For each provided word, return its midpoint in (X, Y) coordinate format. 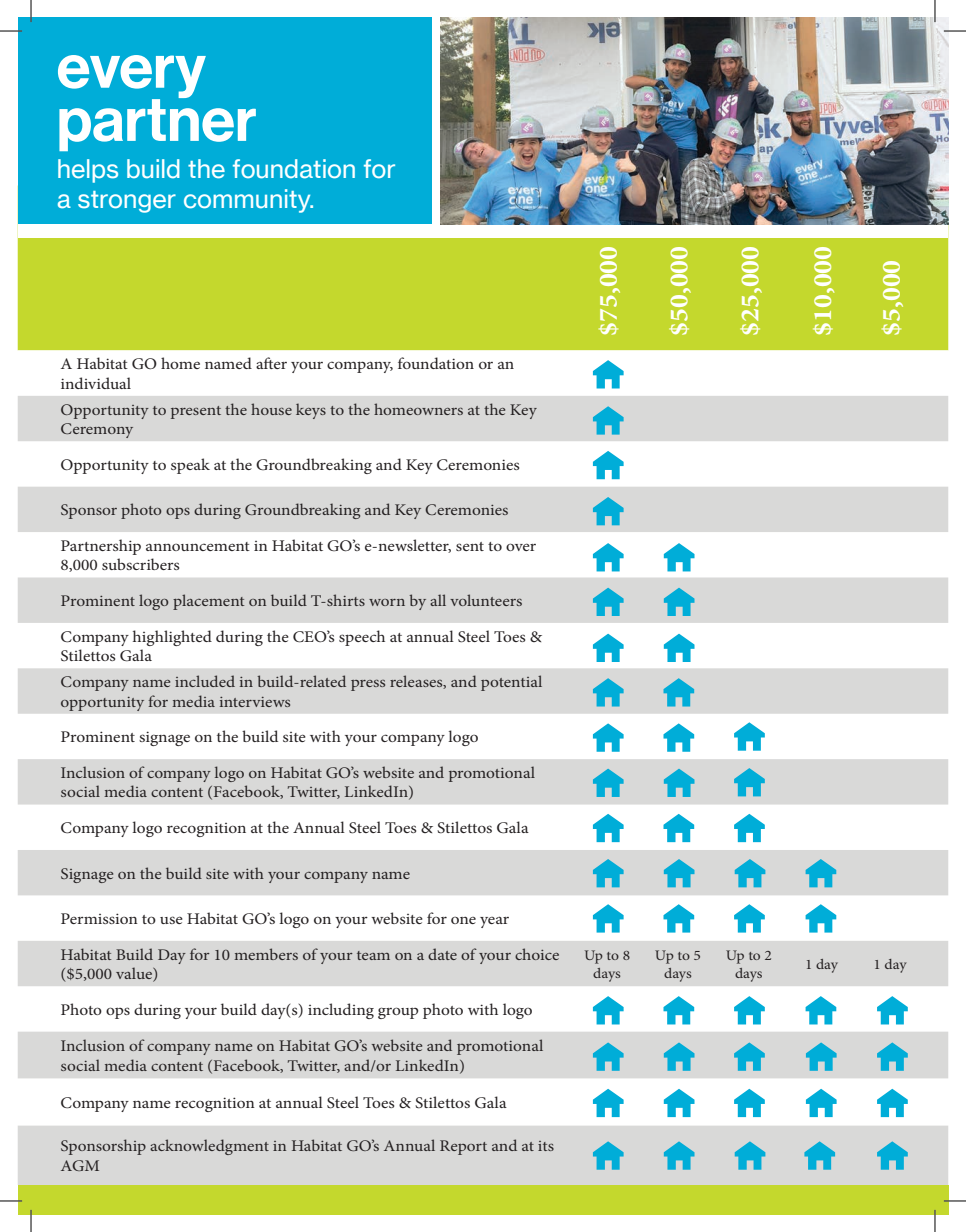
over (521, 547)
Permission (99, 918)
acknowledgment (209, 1147)
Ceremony (97, 430)
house (271, 409)
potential (511, 683)
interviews (255, 702)
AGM (80, 1165)
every (132, 78)
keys (311, 411)
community (248, 201)
